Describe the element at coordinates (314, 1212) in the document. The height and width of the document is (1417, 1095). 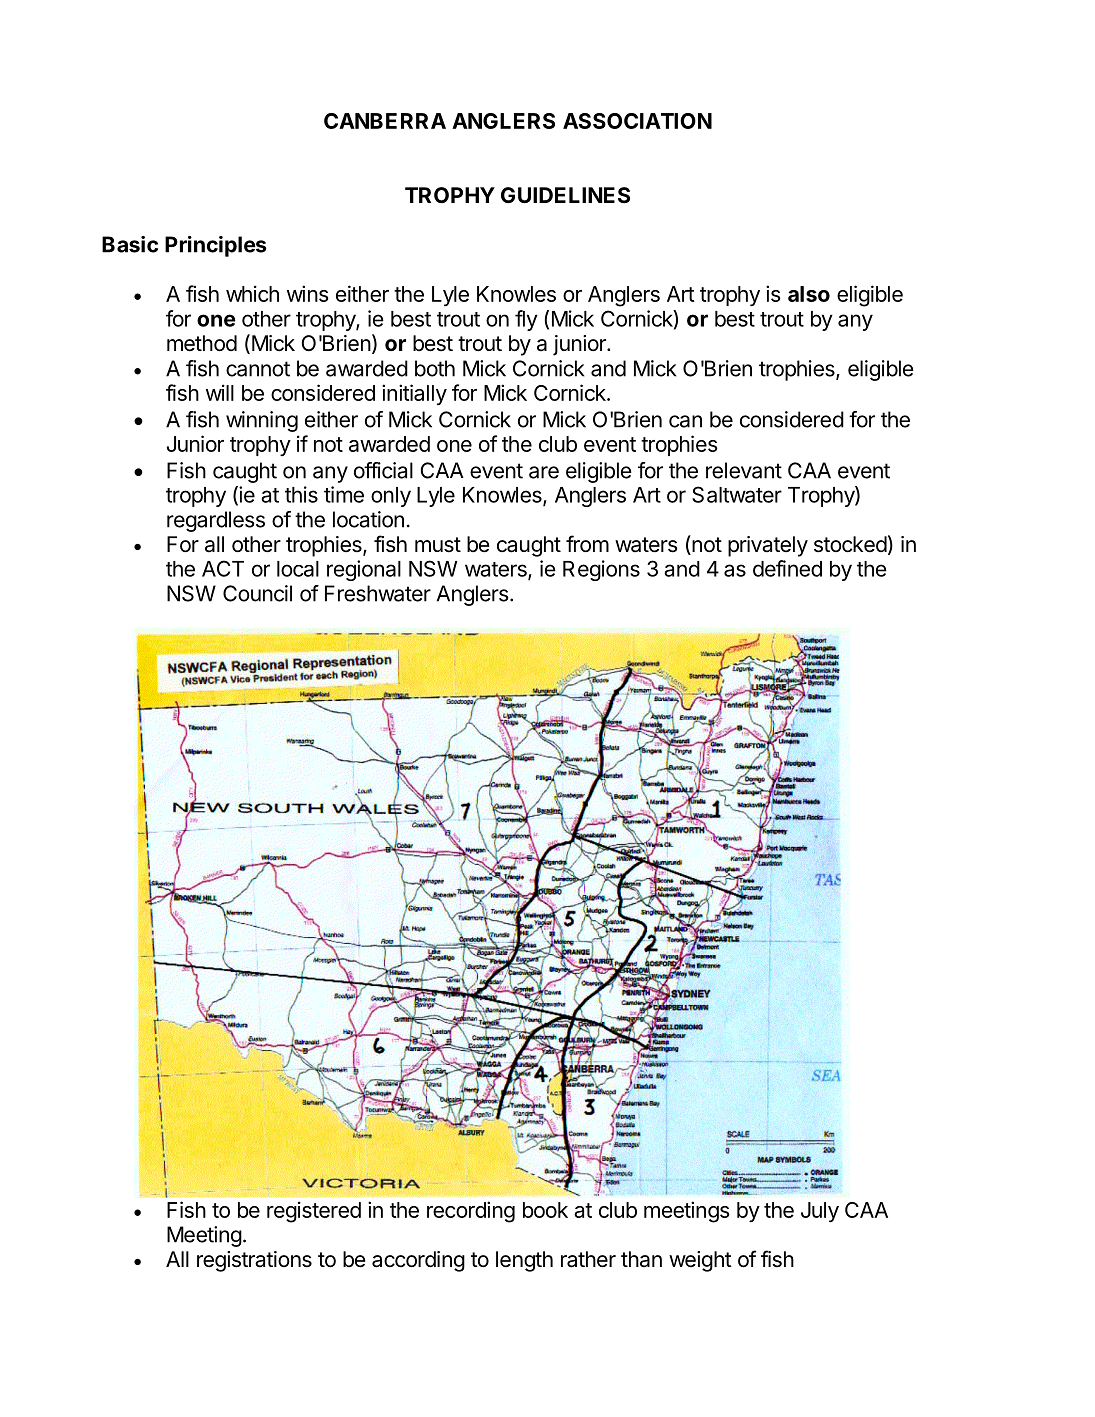
I see `registered` at that location.
